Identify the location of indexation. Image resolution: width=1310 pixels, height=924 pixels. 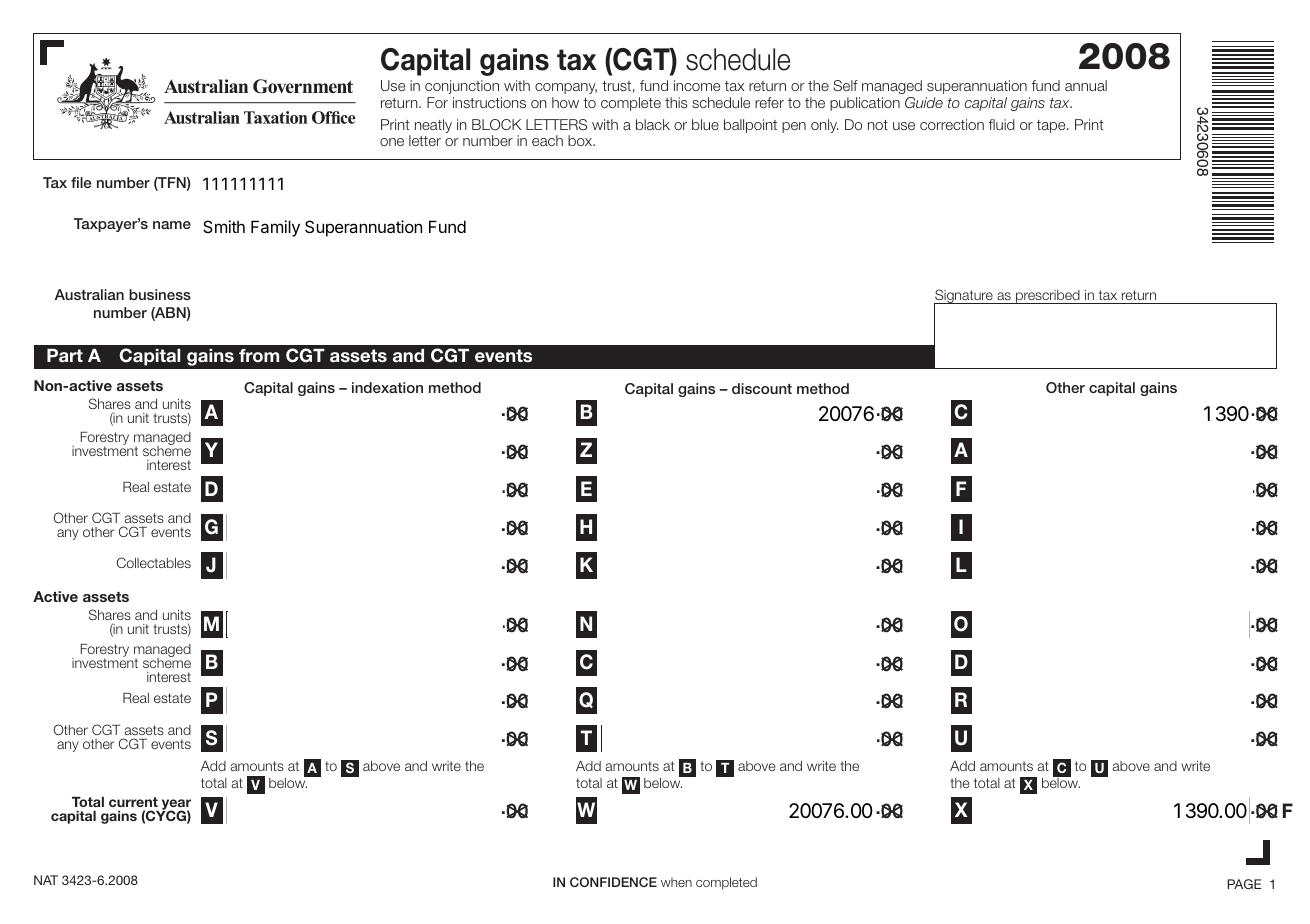
(387, 387).
